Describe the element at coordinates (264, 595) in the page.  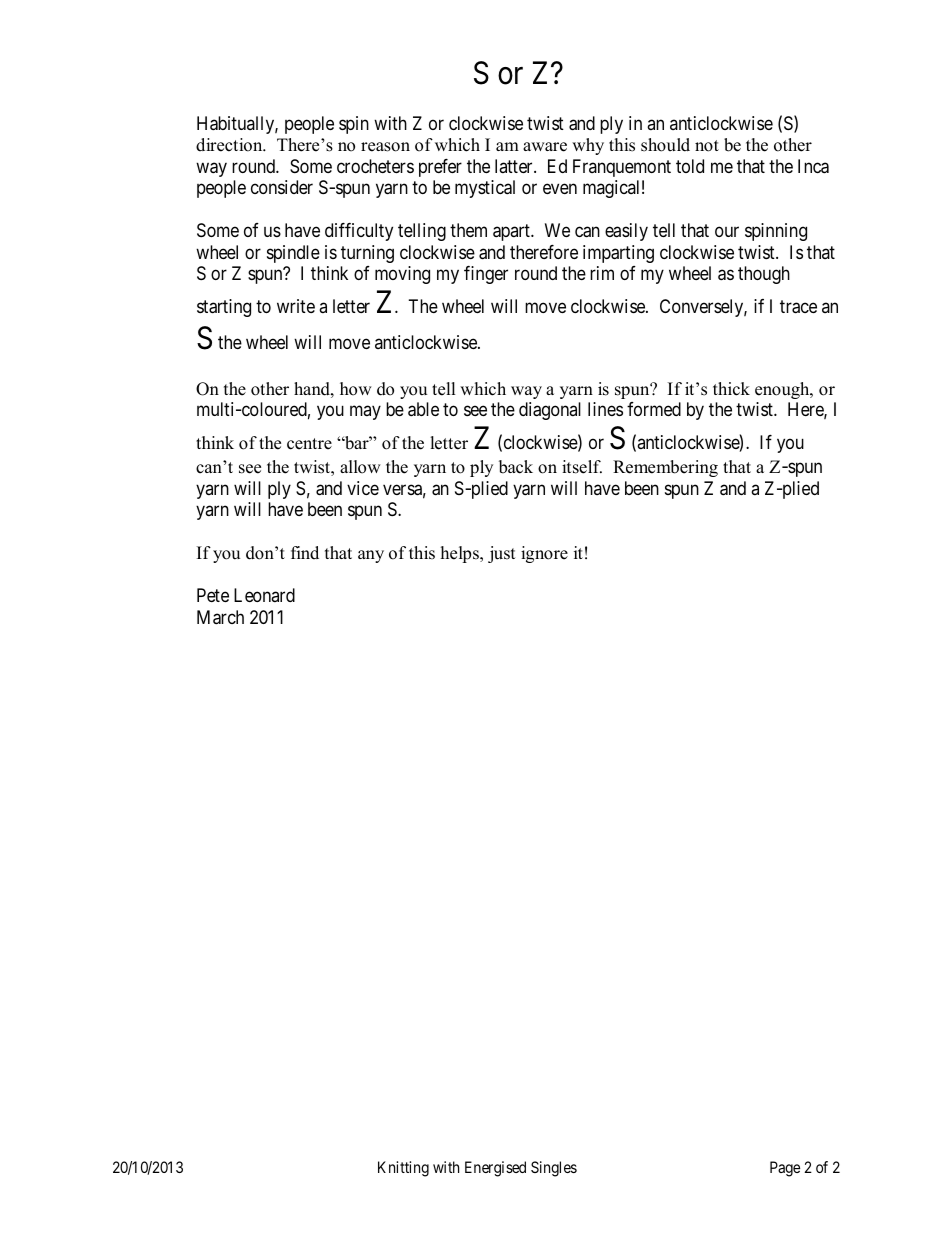
I see `Leonard` at that location.
